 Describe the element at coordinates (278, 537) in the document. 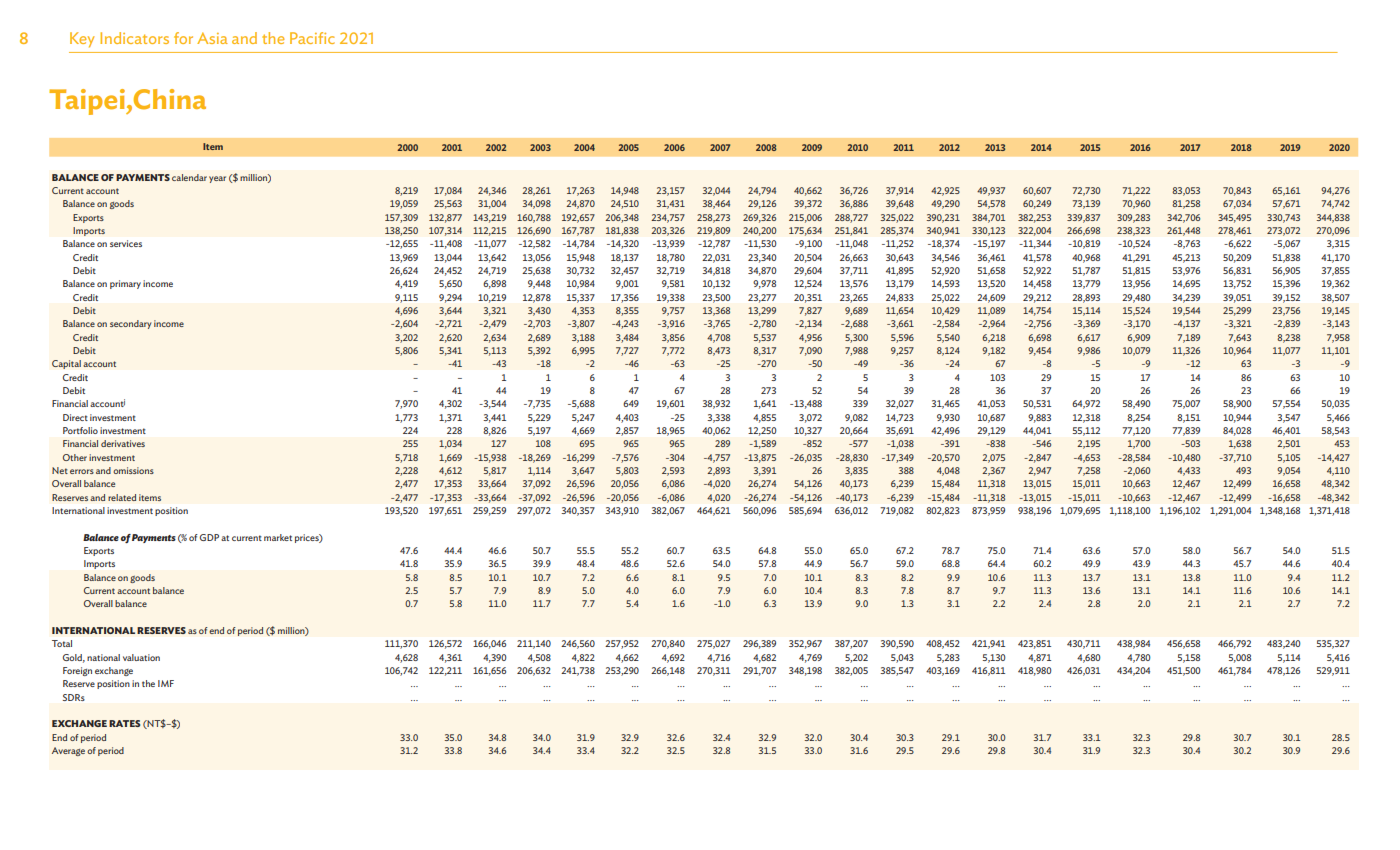

I see `market` at that location.
